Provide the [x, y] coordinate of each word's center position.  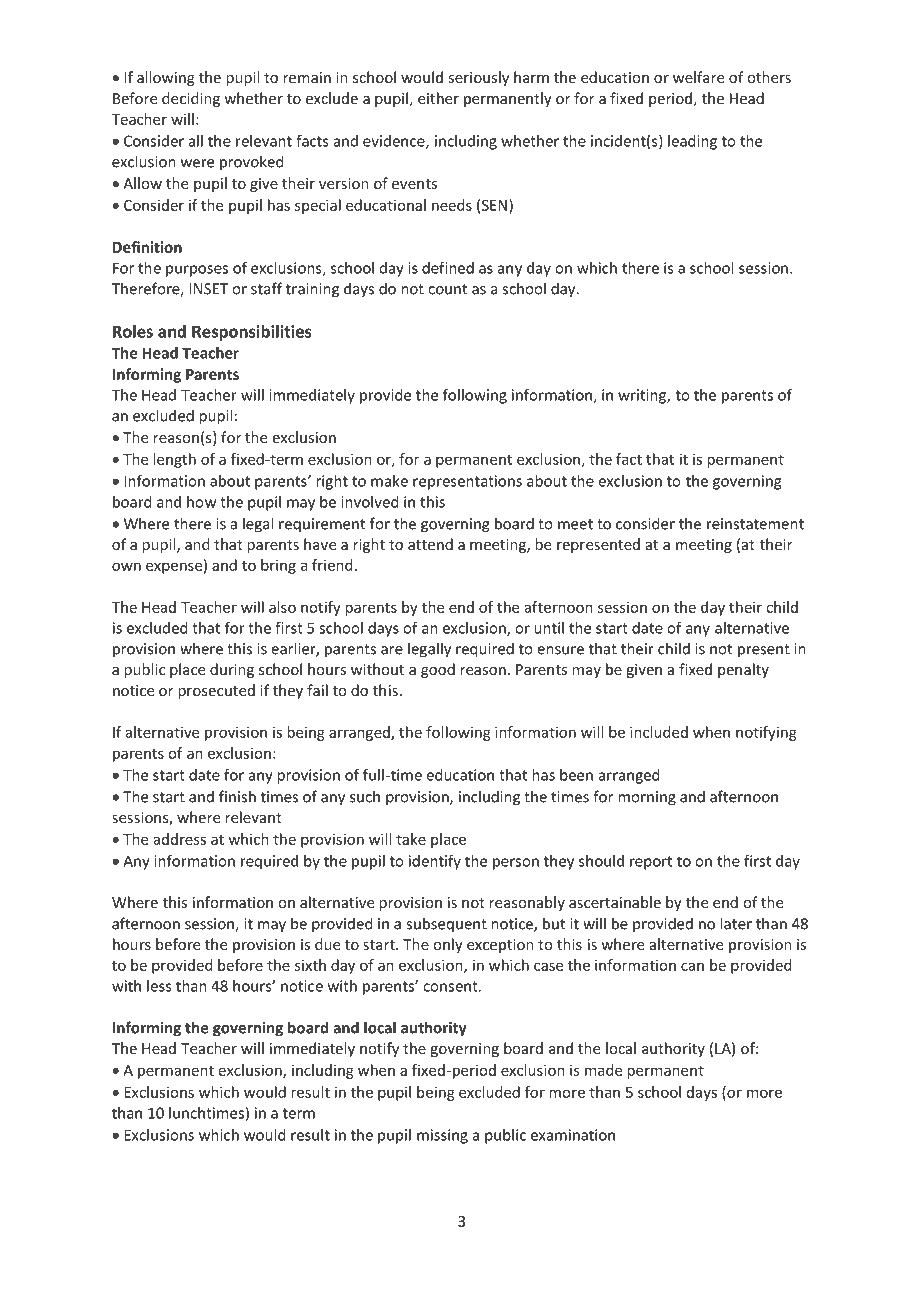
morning [647, 798]
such [365, 796]
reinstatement [755, 524]
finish [237, 796]
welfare [698, 77]
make [389, 481]
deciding [191, 99]
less [159, 986]
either [438, 98]
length [174, 460]
